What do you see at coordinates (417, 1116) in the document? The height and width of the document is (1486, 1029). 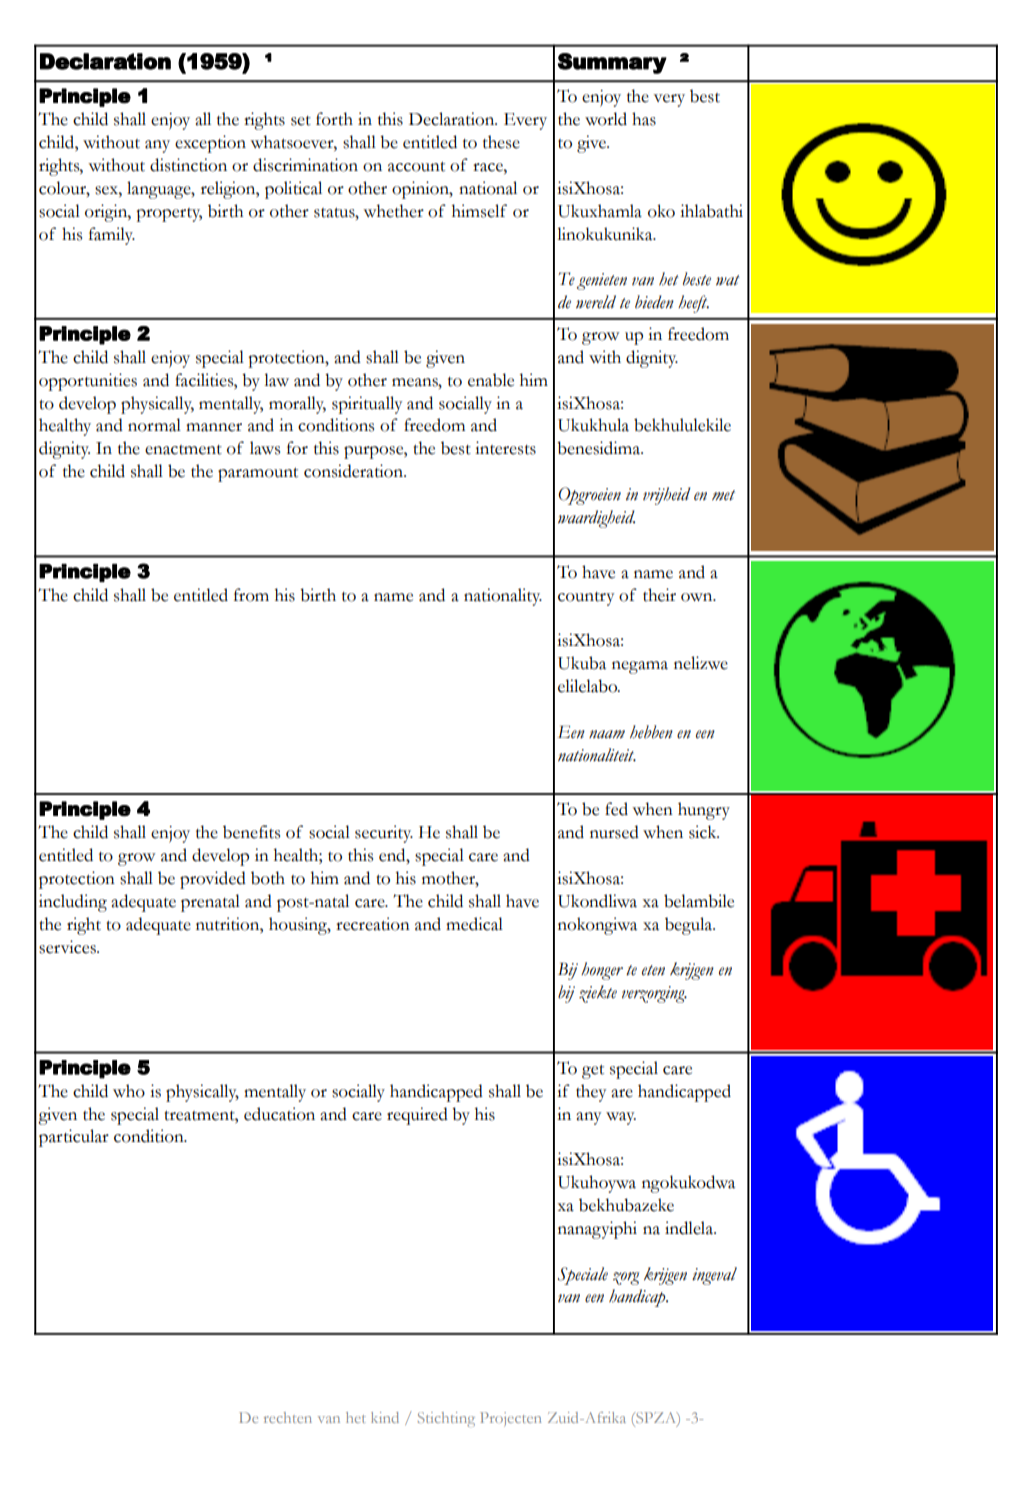 I see `required` at bounding box center [417, 1116].
